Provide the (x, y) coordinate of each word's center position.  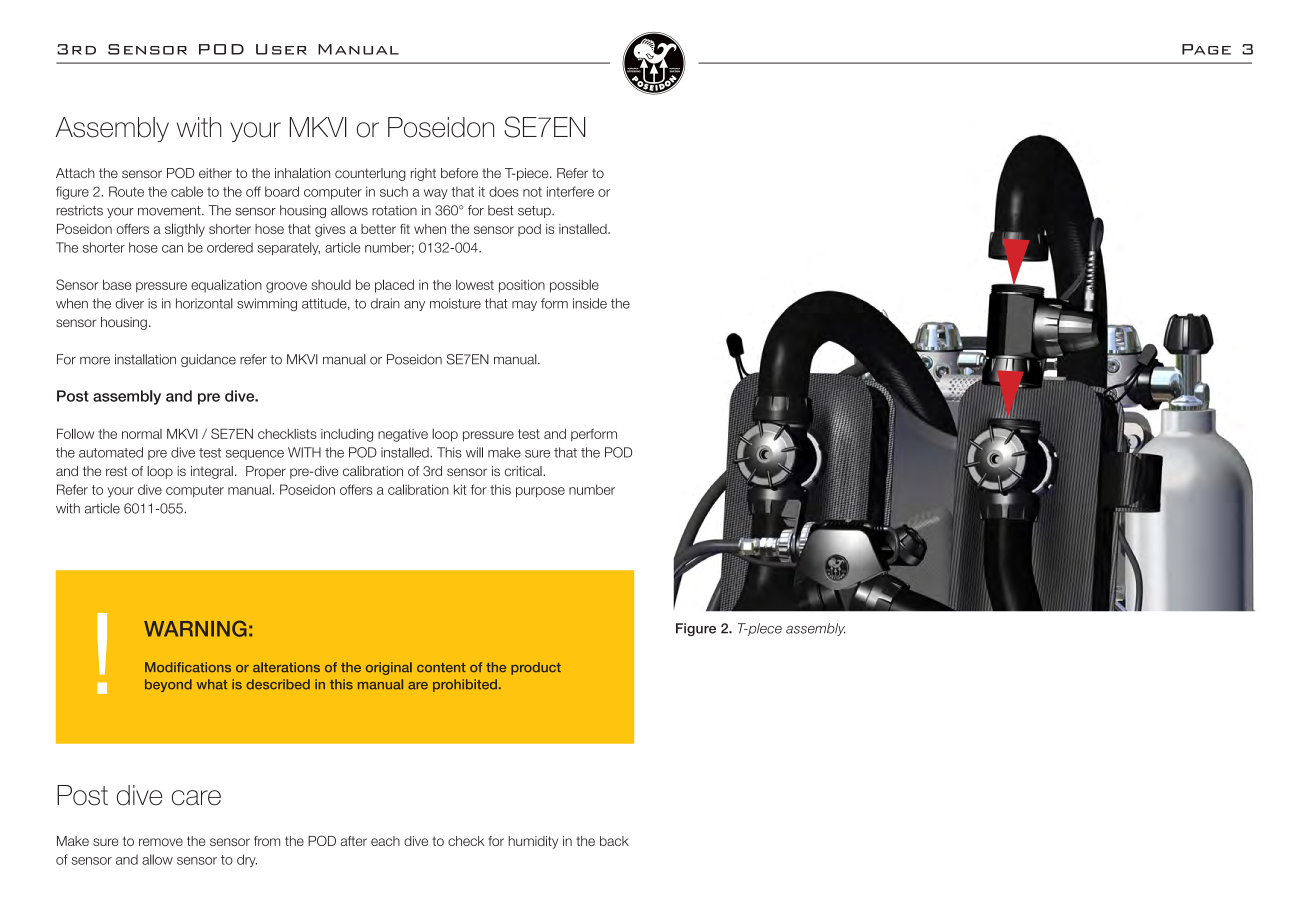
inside (590, 303)
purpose (540, 492)
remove (161, 842)
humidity (533, 842)
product (536, 668)
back (614, 841)
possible (574, 286)
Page (1206, 49)
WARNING (195, 628)
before (459, 173)
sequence (255, 455)
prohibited (465, 685)
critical (524, 471)
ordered (230, 247)
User (281, 49)
